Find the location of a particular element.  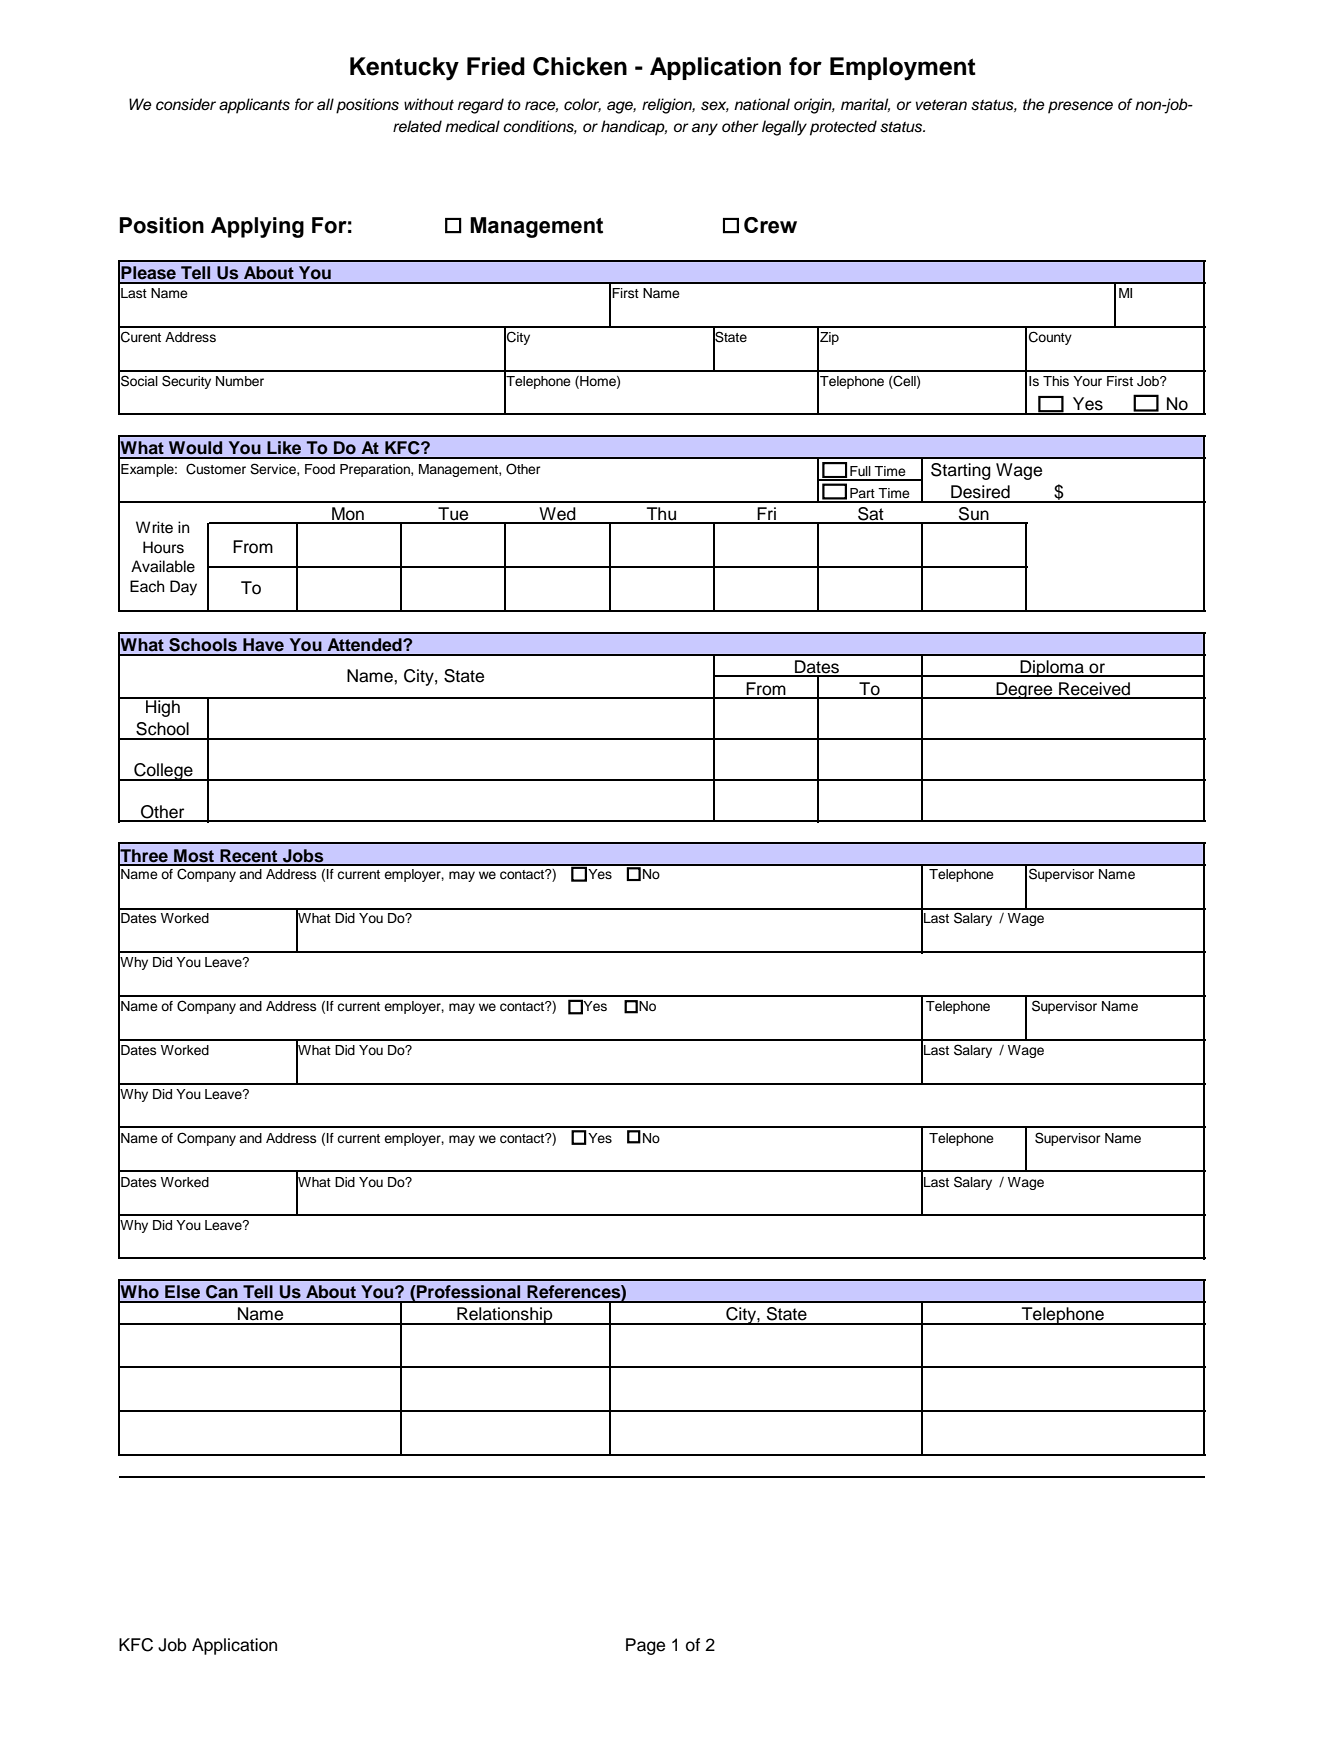

Received is located at coordinates (1094, 690).
